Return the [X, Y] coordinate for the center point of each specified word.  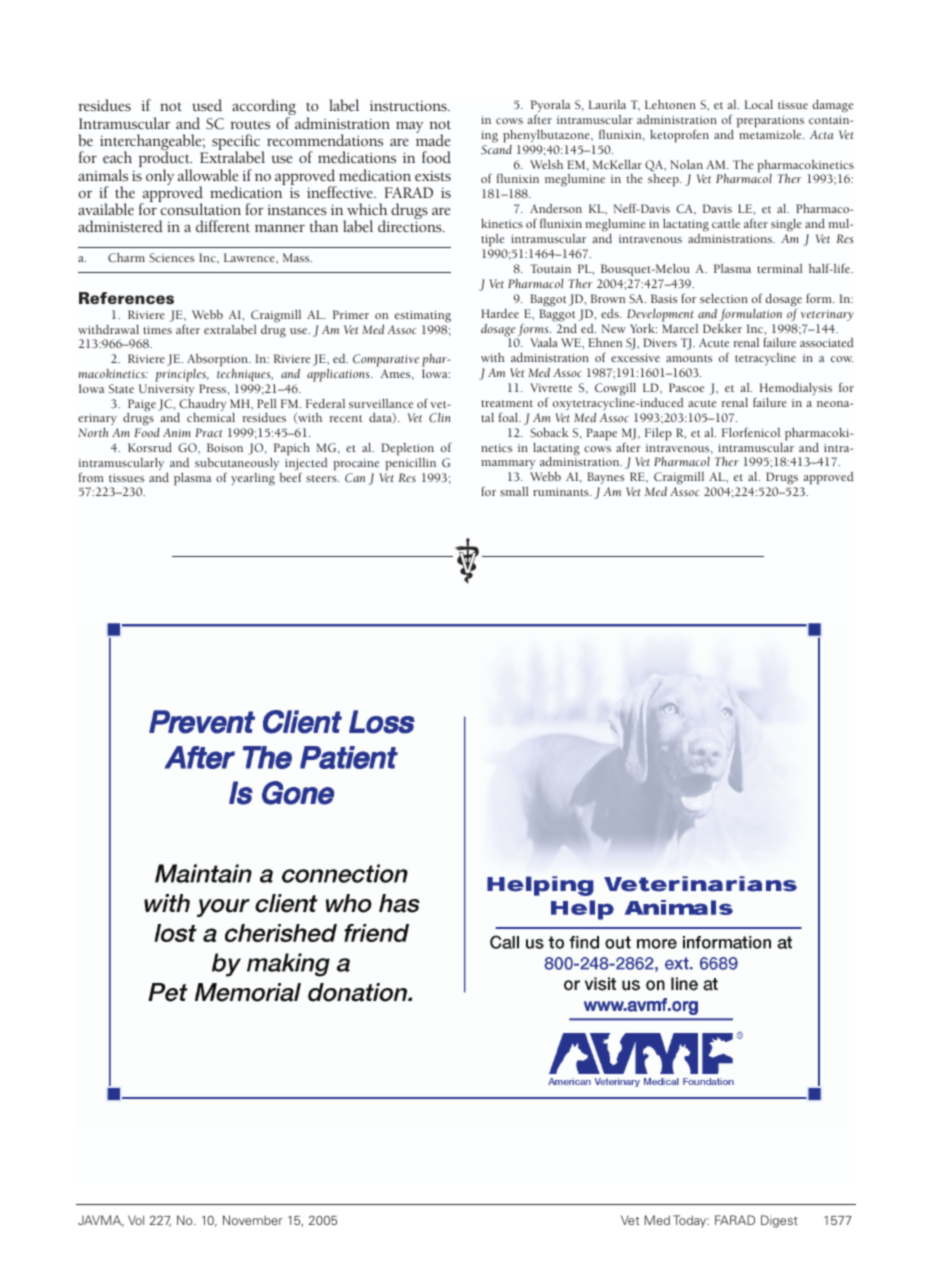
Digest [779, 1221]
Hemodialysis [795, 389]
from [91, 477]
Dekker [722, 328]
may [409, 127]
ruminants [562, 492]
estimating [423, 317]
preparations [770, 122]
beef [290, 476]
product [165, 160]
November [253, 1220]
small [514, 491]
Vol [136, 1220]
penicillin [410, 464]
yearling [253, 479]
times [157, 330]
